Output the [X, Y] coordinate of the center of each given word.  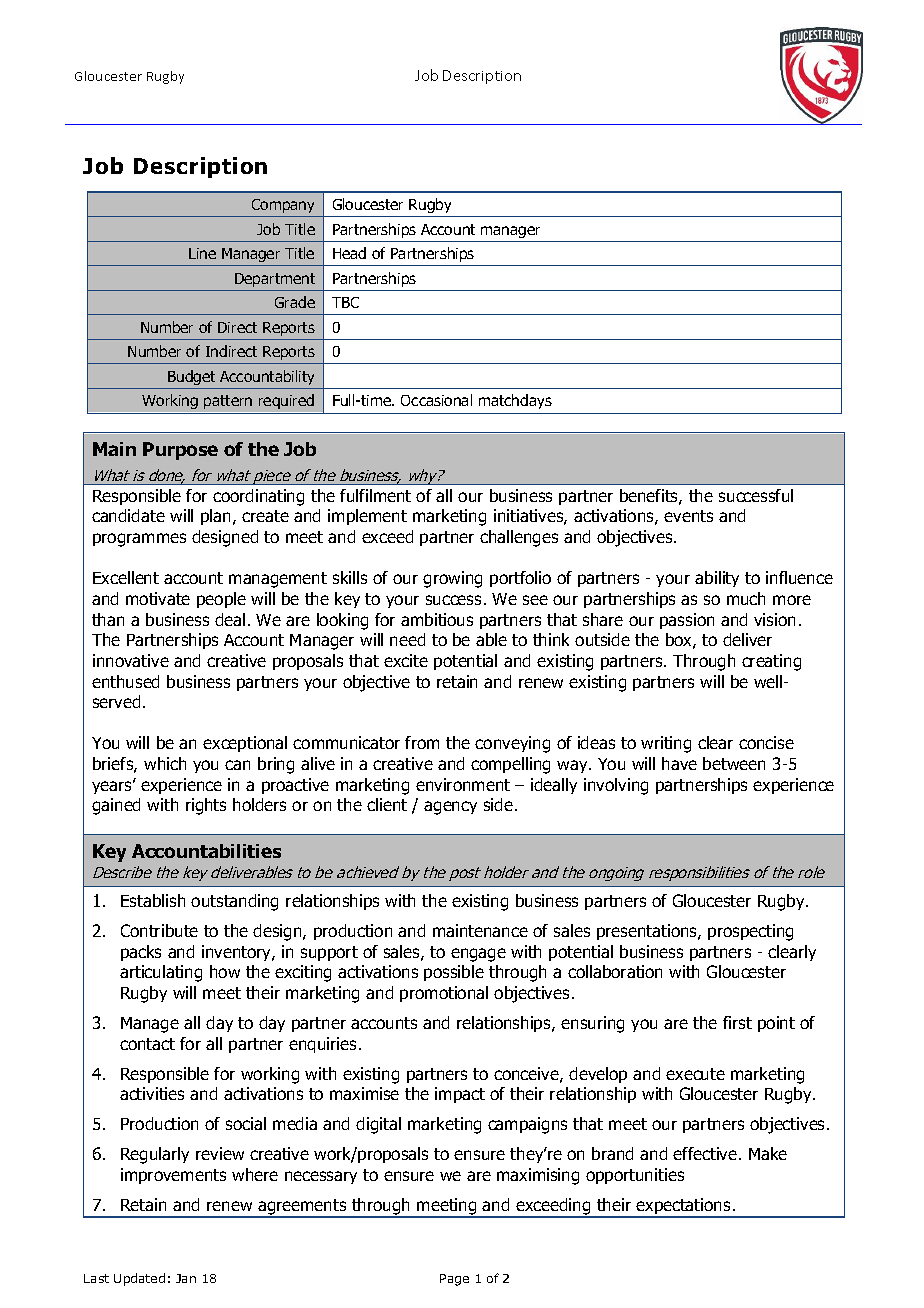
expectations [684, 1207]
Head [349, 253]
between [734, 763]
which [165, 763]
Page [454, 1280]
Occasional [436, 400]
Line [202, 253]
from [422, 742]
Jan [186, 1278]
